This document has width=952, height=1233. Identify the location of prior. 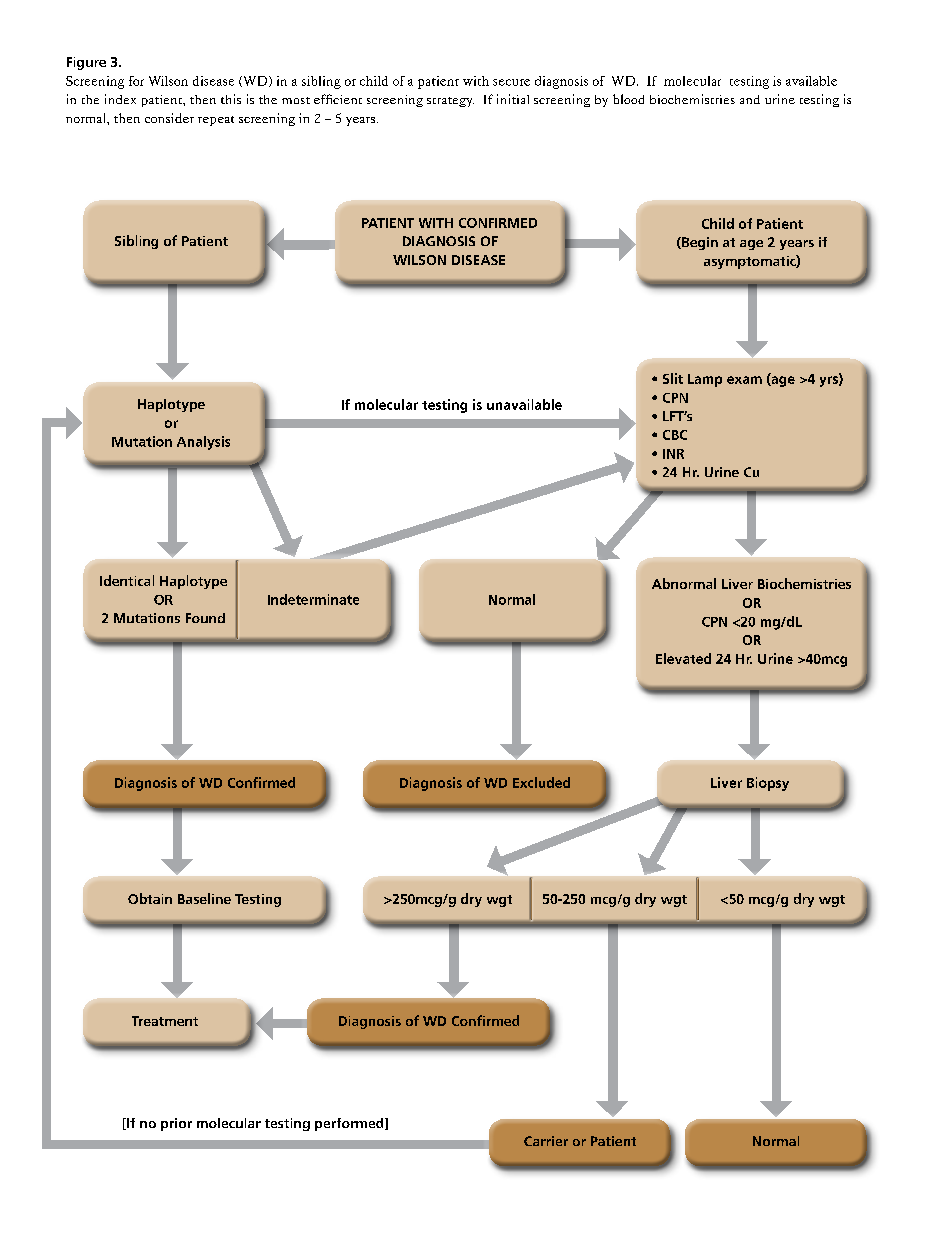
(176, 1124).
